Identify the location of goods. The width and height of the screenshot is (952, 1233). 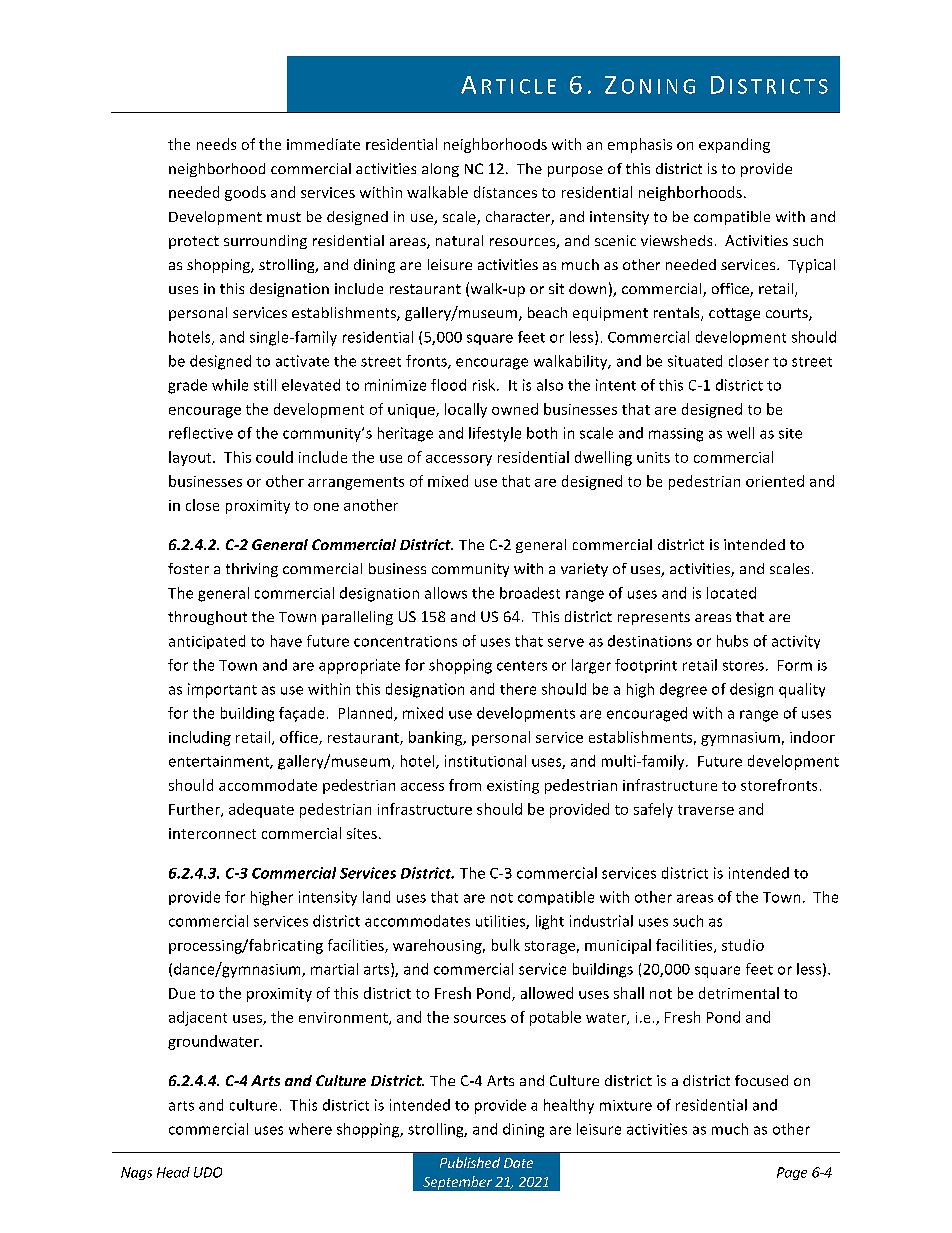
(245, 193).
